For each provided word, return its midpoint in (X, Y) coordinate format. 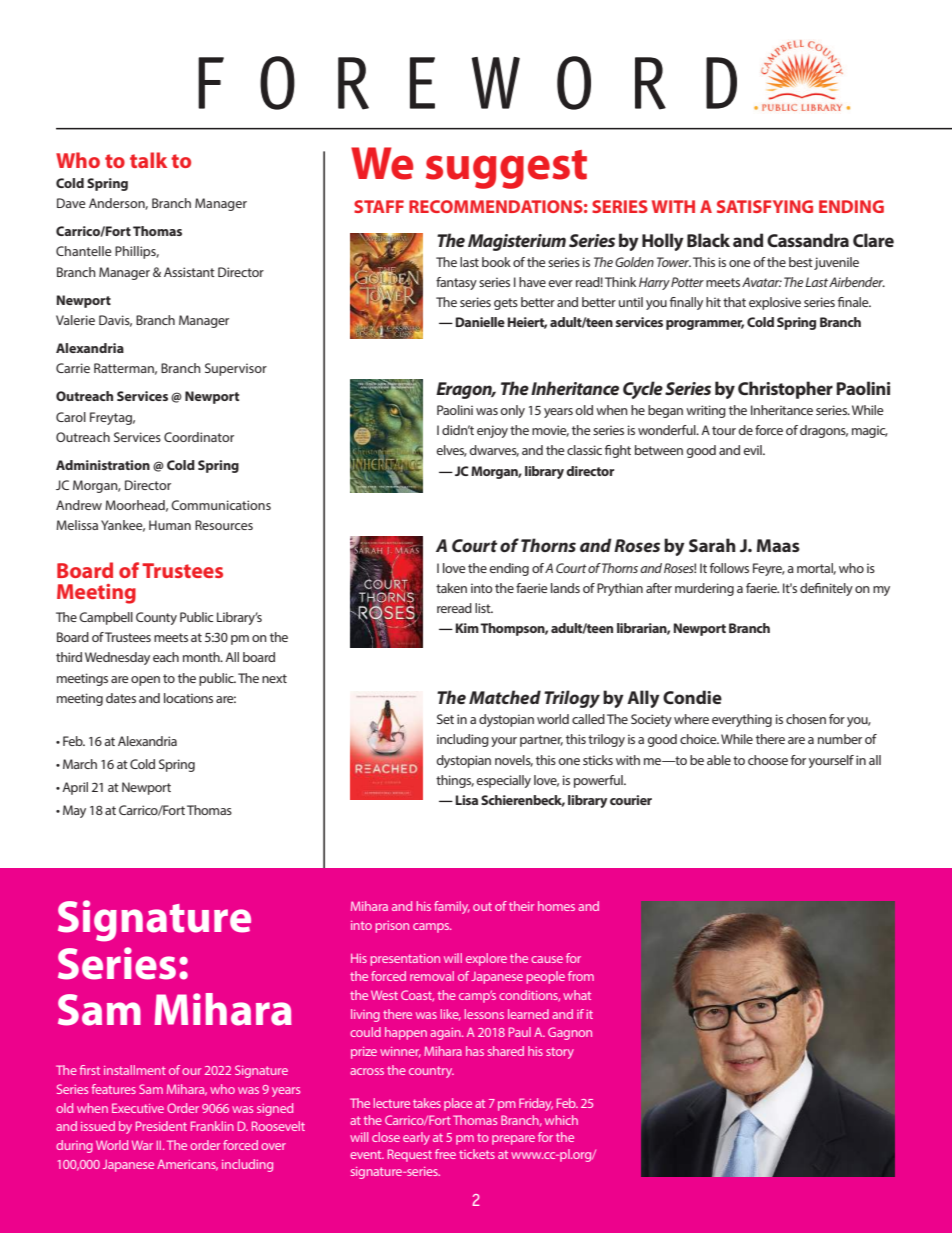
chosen (806, 719)
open (145, 681)
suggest (506, 169)
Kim (467, 628)
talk (148, 160)
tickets (477, 1154)
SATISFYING (765, 206)
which (561, 1120)
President (161, 1126)
